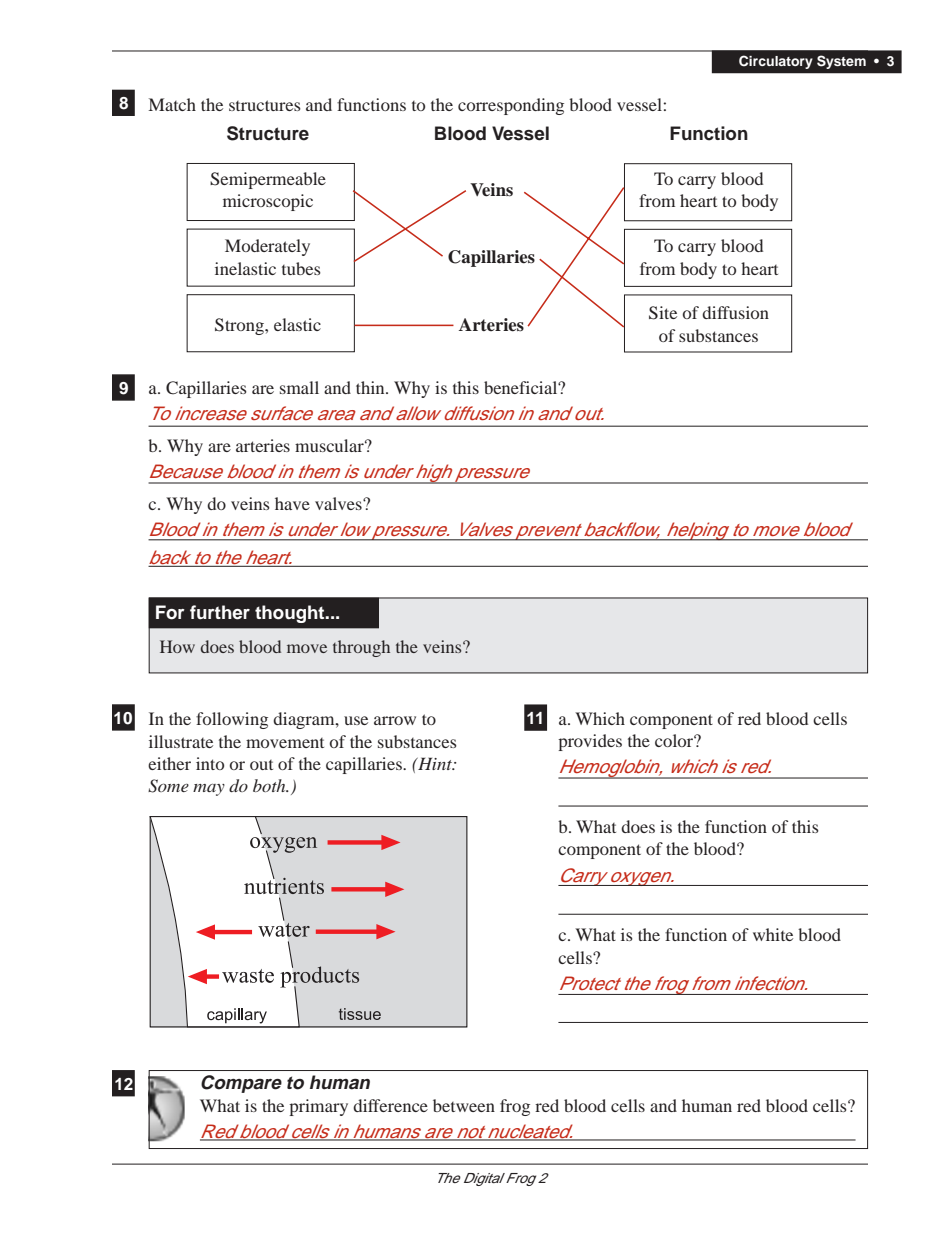 This screenshot has height=1233, width=952. I want to click on thin, so click(371, 387).
